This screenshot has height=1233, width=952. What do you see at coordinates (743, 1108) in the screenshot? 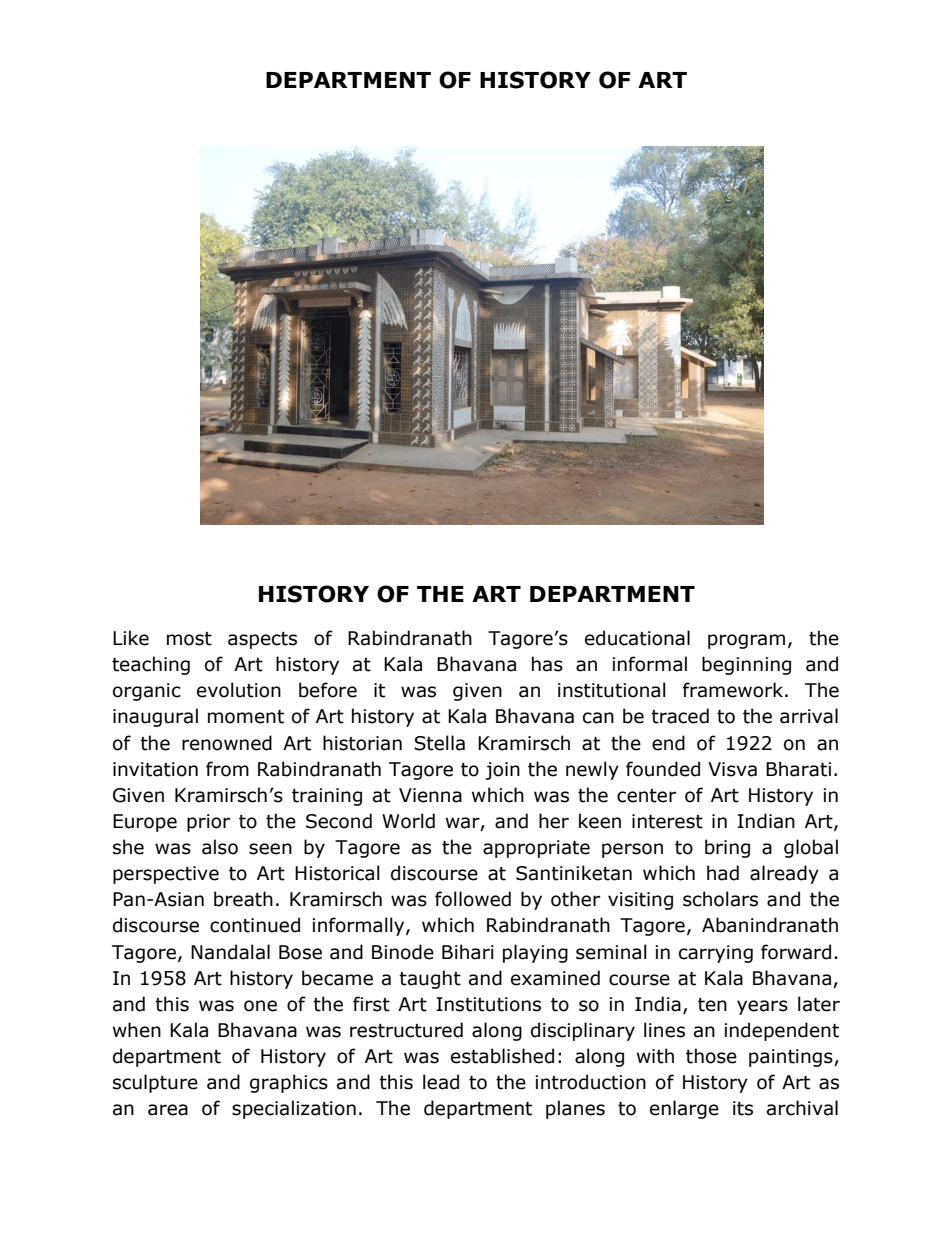
I see `its` at bounding box center [743, 1108].
